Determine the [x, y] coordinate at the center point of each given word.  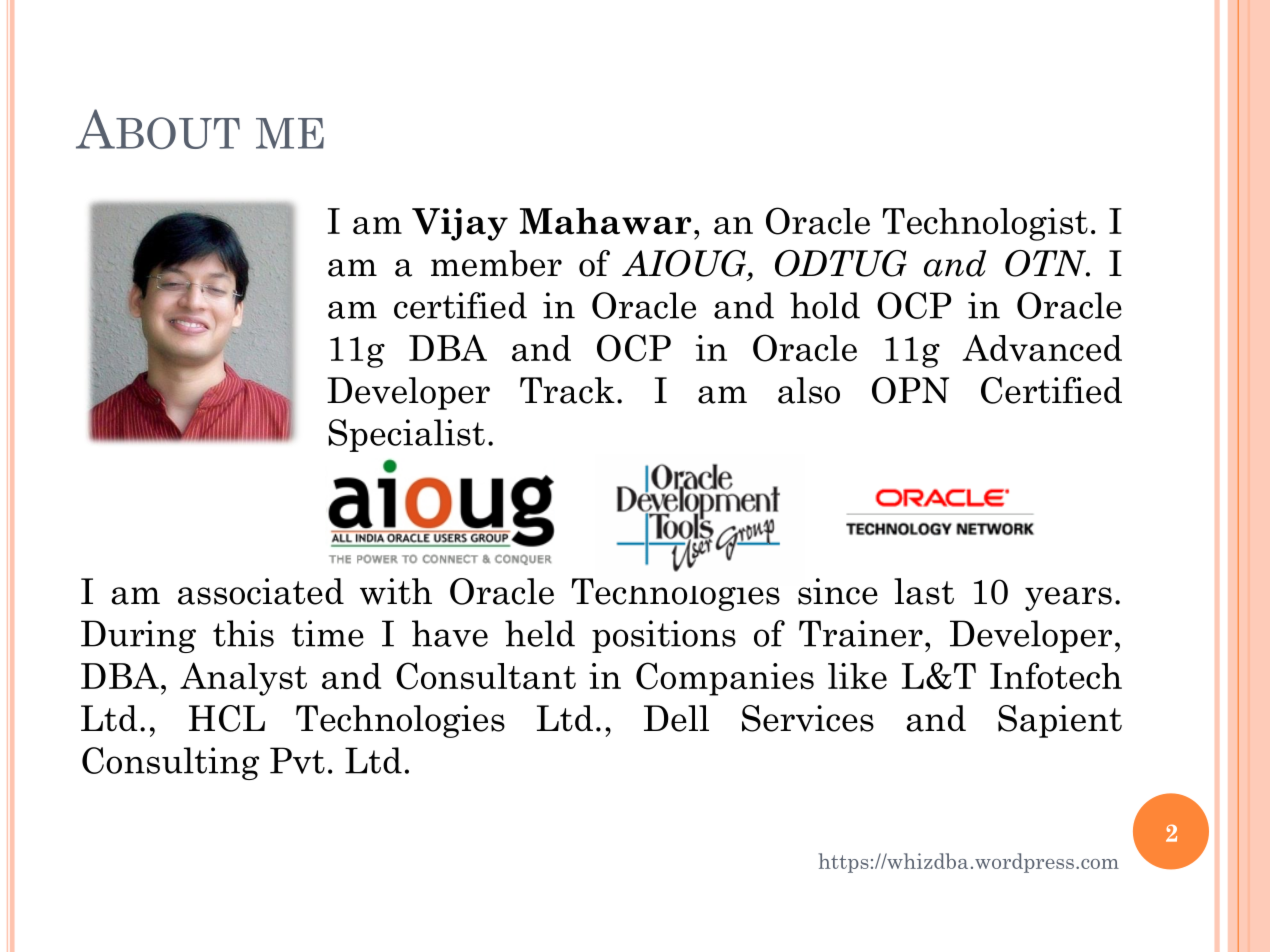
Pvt [297, 760]
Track [567, 390]
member [496, 263]
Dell [676, 718]
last [924, 591]
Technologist [985, 224]
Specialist [406, 435]
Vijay [460, 224]
